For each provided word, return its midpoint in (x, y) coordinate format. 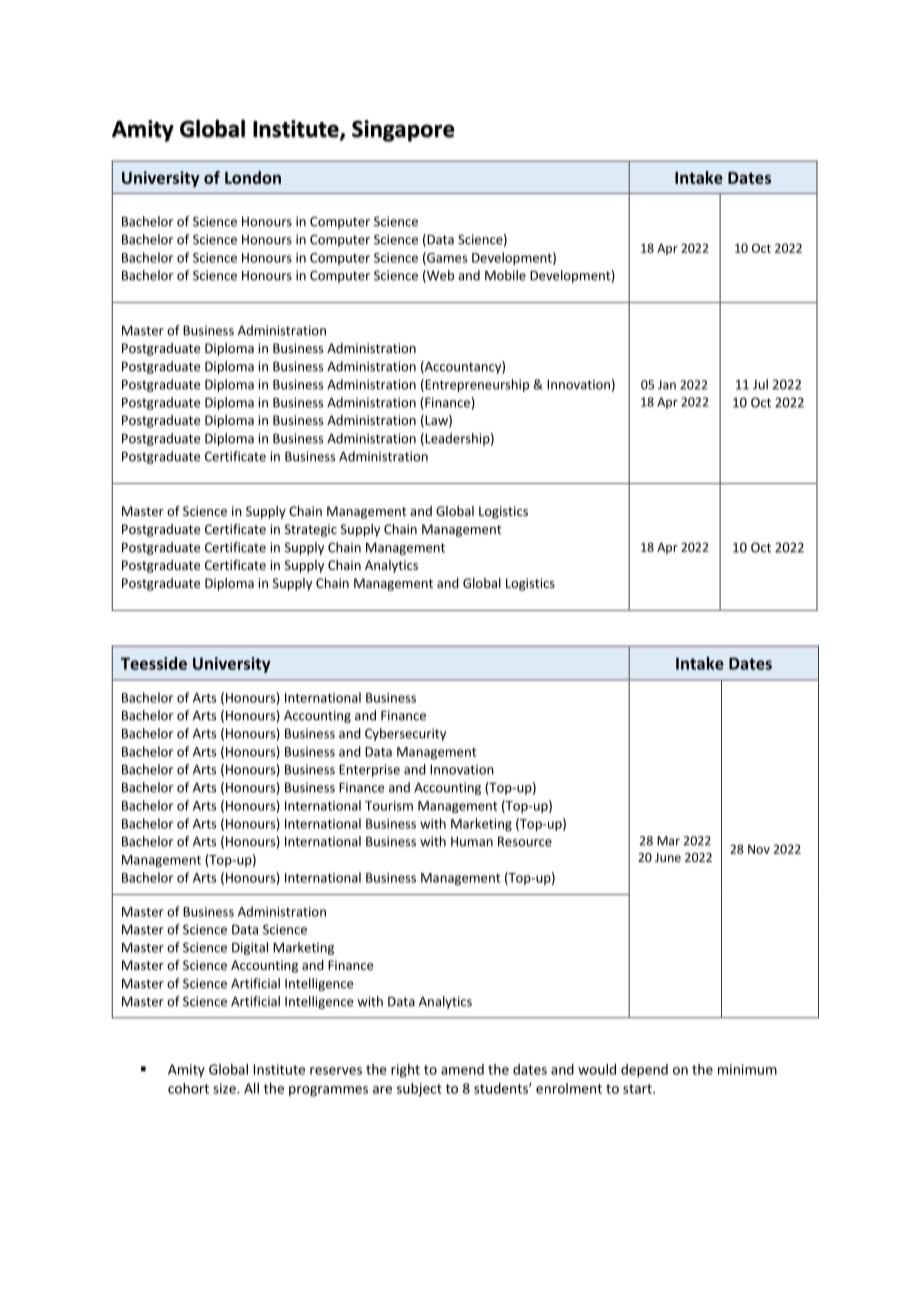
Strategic (311, 530)
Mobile (505, 275)
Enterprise (369, 770)
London (253, 177)
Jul (760, 384)
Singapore (403, 131)
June (668, 857)
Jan (667, 385)
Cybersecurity (405, 734)
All (251, 1088)
